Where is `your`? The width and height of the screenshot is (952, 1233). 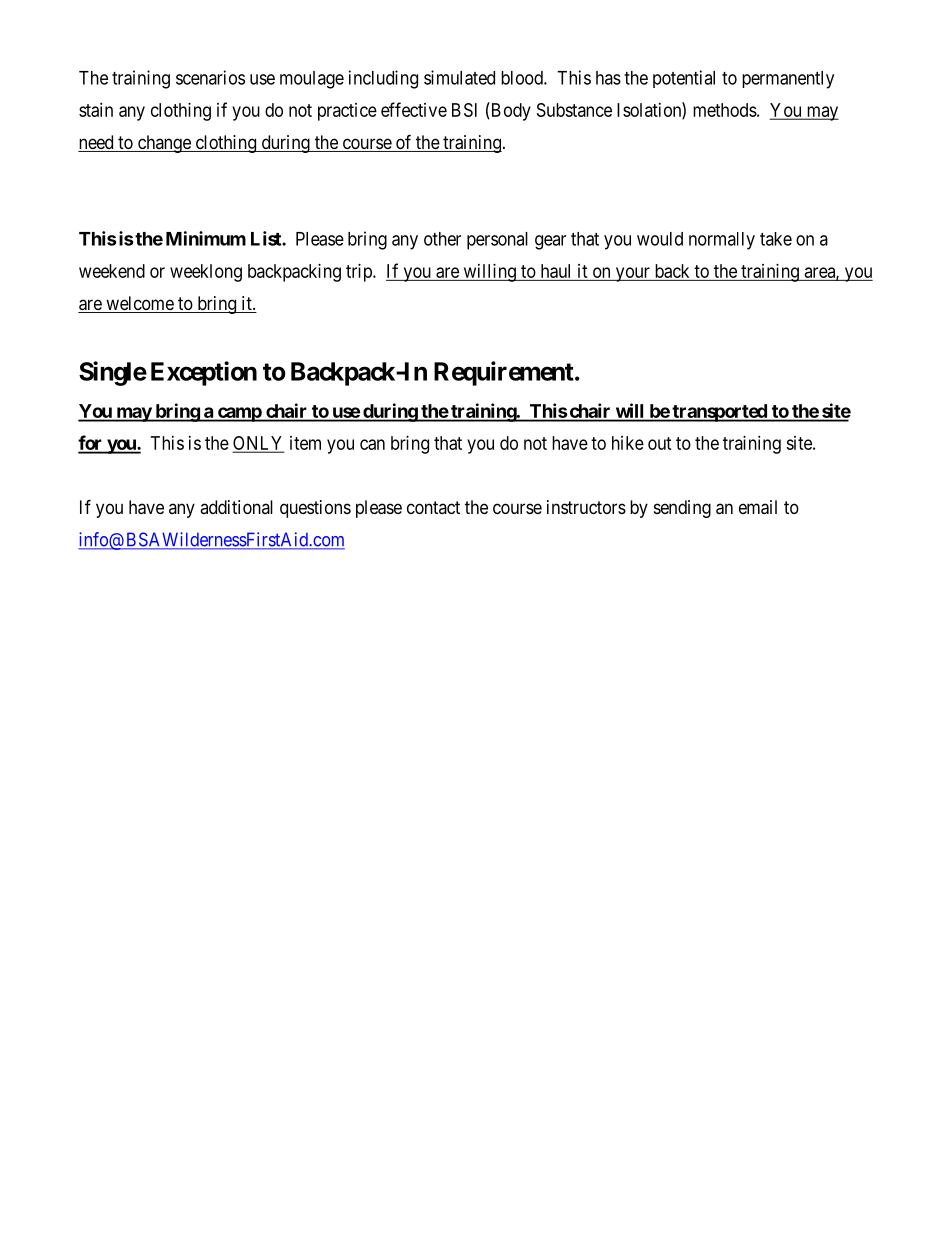
your is located at coordinates (632, 274).
